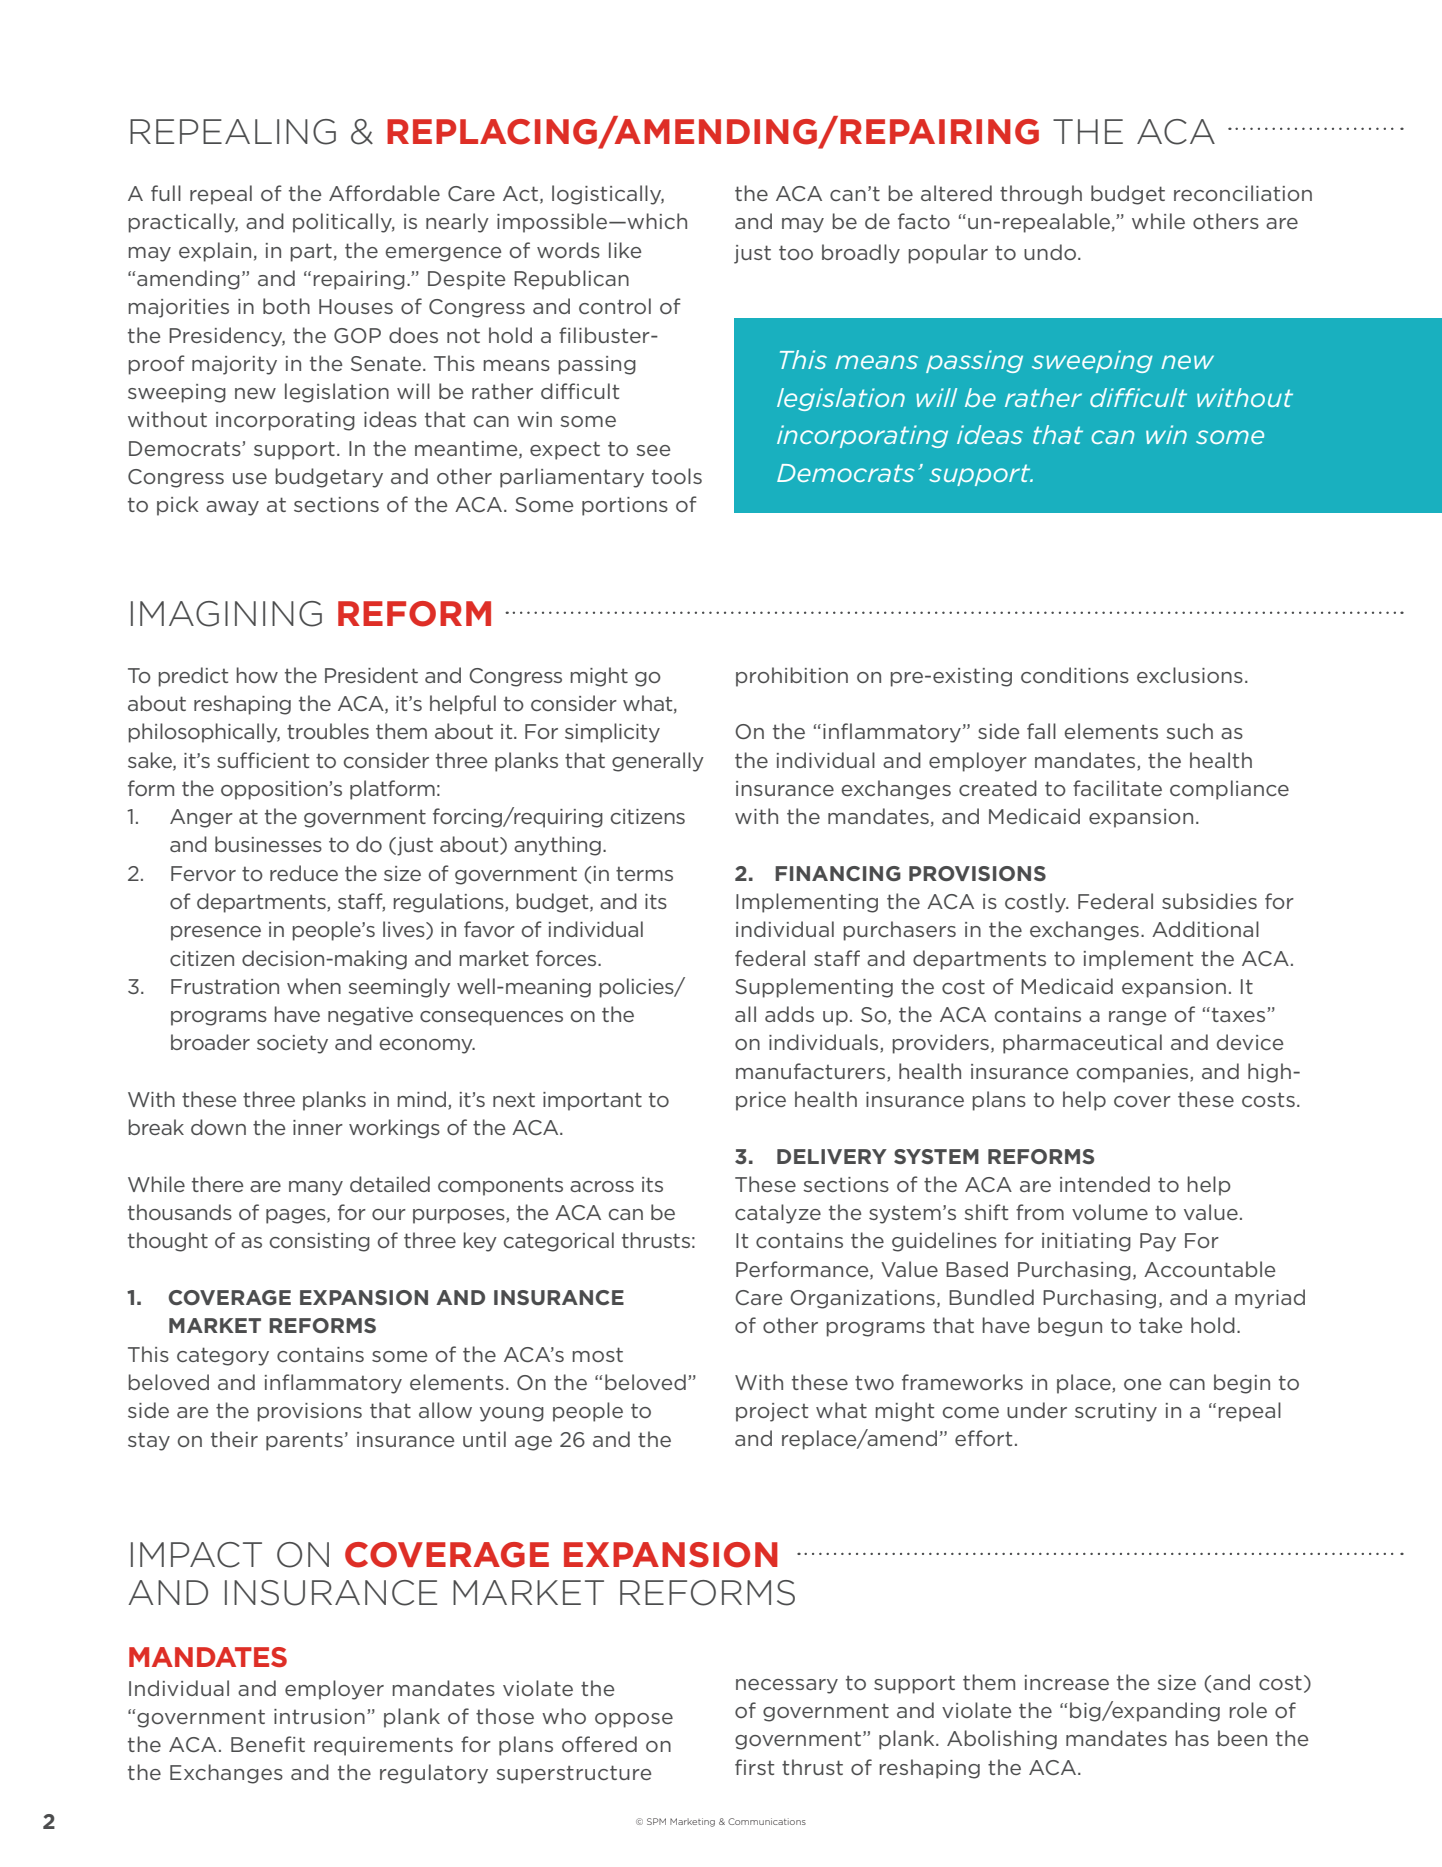 The image size is (1442, 1867). What do you see at coordinates (320, 1242) in the document?
I see `consisting` at bounding box center [320, 1242].
